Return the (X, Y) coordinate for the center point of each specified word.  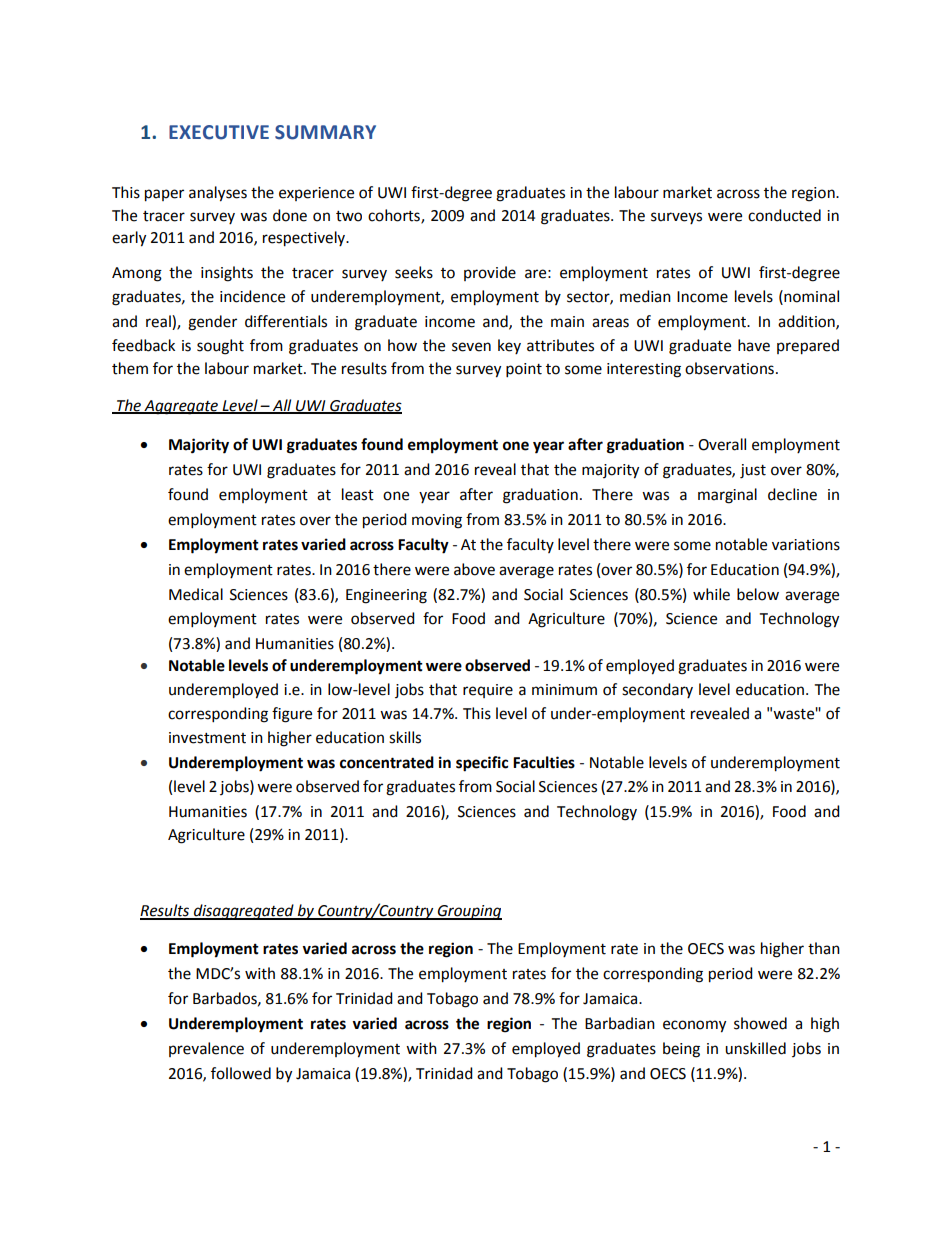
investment (207, 738)
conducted (784, 215)
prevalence (206, 1049)
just (753, 471)
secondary (657, 690)
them (130, 368)
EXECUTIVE (219, 132)
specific (482, 764)
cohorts (395, 216)
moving (437, 521)
